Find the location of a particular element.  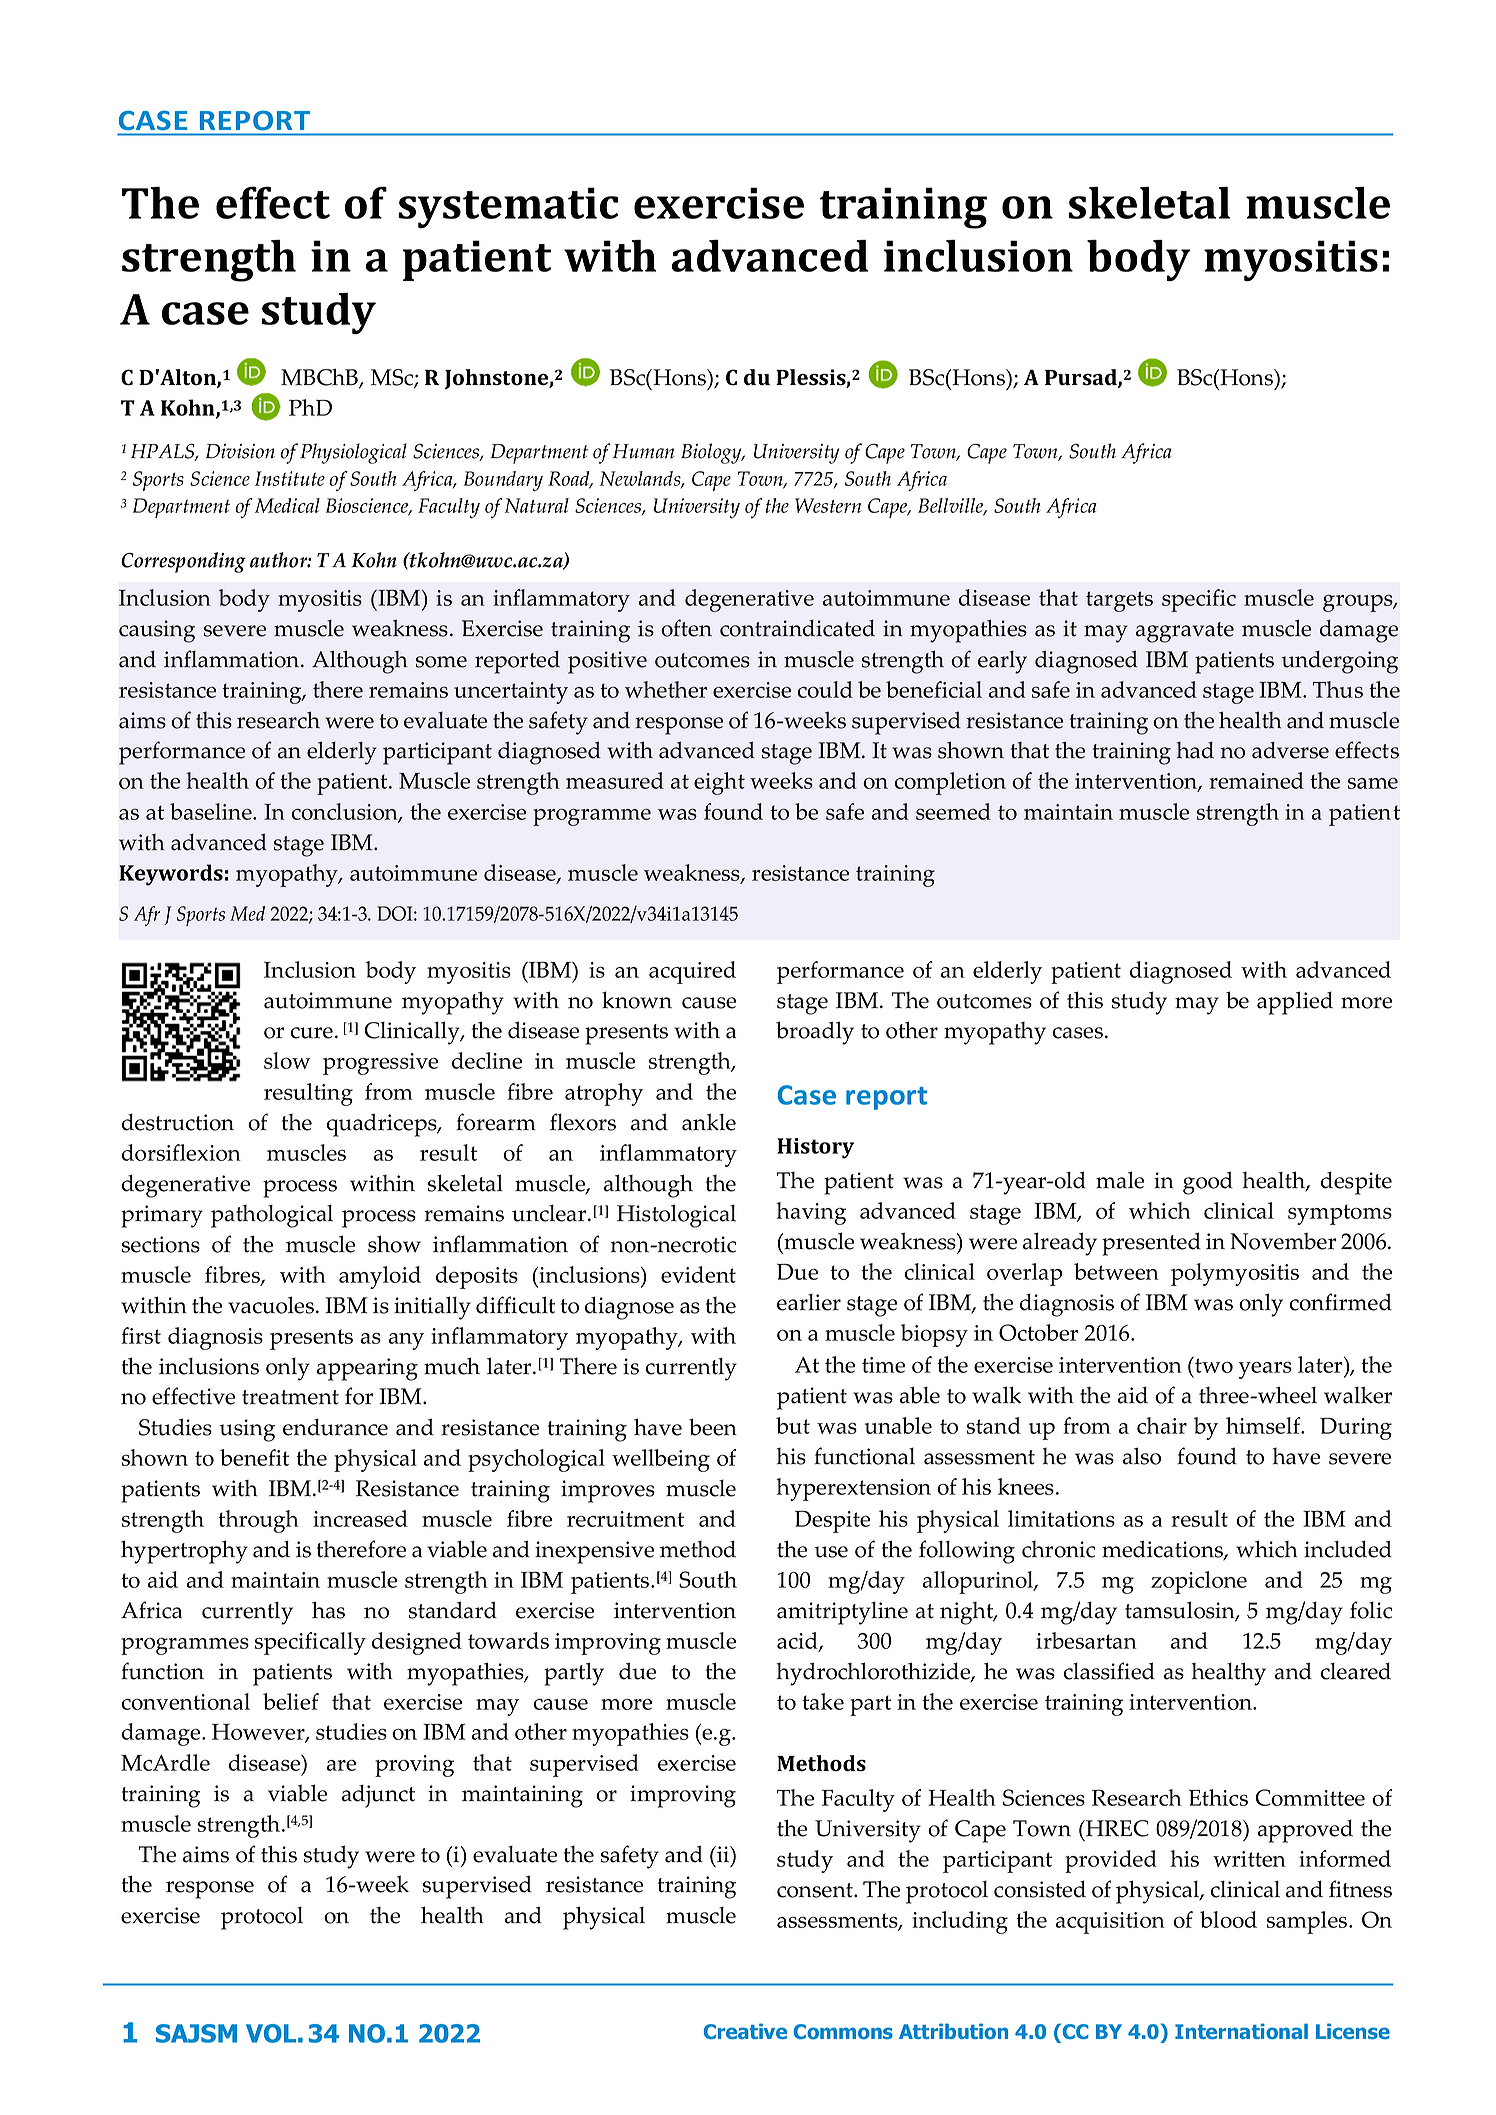

Creative is located at coordinates (745, 2031).
